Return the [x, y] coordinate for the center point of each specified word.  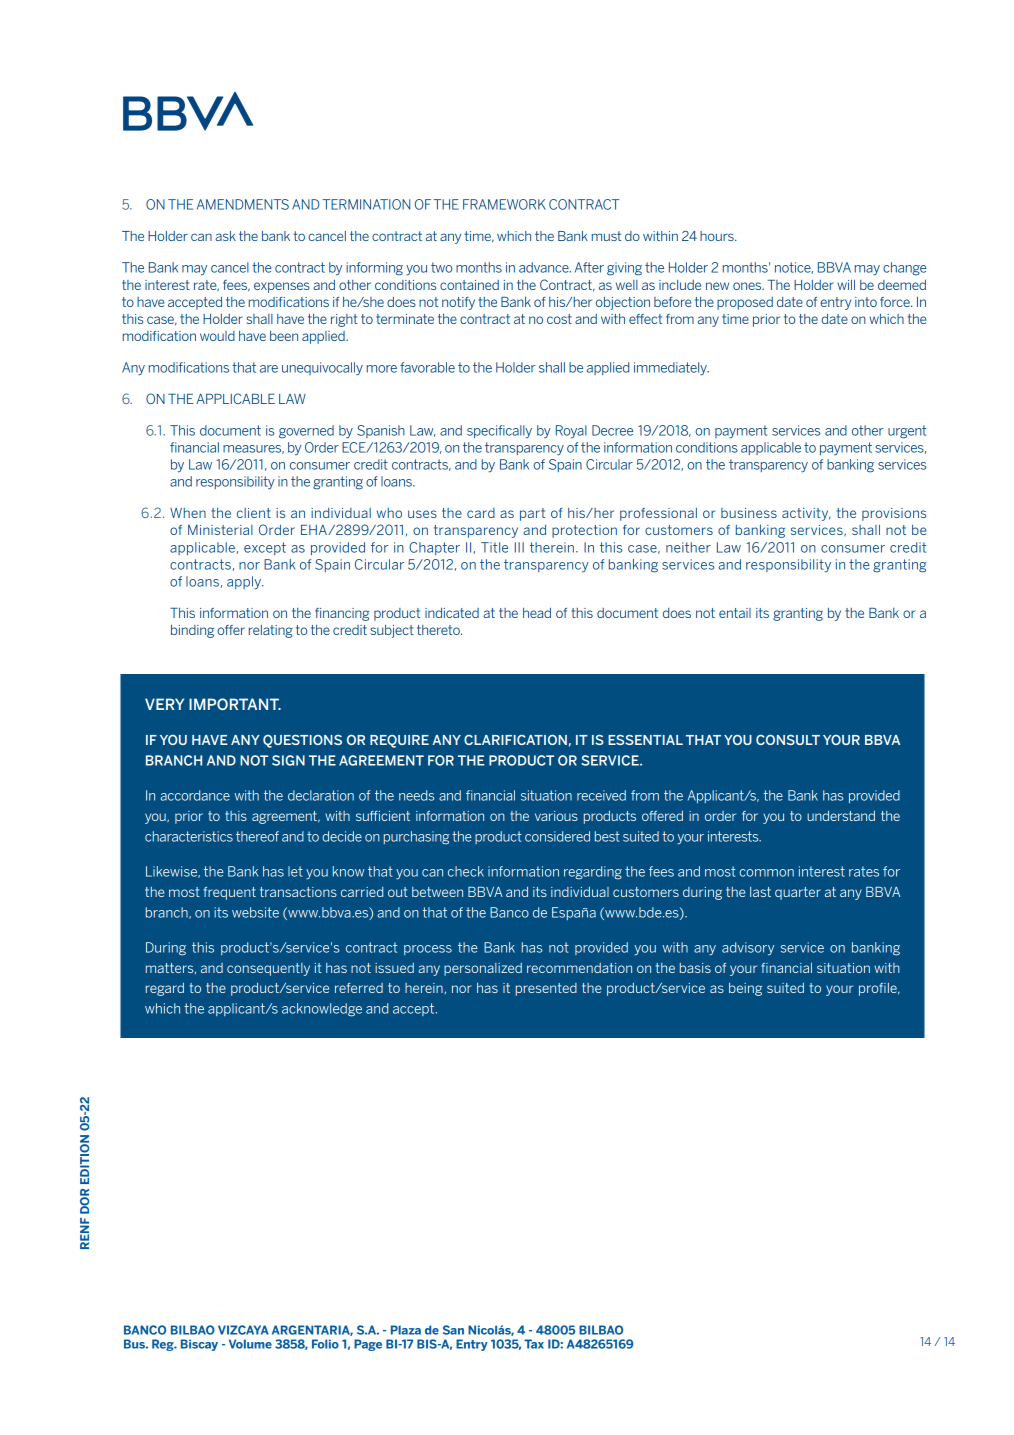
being [745, 989]
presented [546, 989]
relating [271, 631]
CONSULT [788, 739]
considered [557, 836]
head [537, 613]
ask [225, 236]
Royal [571, 432]
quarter [798, 893]
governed [306, 432]
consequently [268, 969]
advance [545, 267]
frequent [229, 893]
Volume [250, 1344]
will [846, 285]
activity [806, 514]
